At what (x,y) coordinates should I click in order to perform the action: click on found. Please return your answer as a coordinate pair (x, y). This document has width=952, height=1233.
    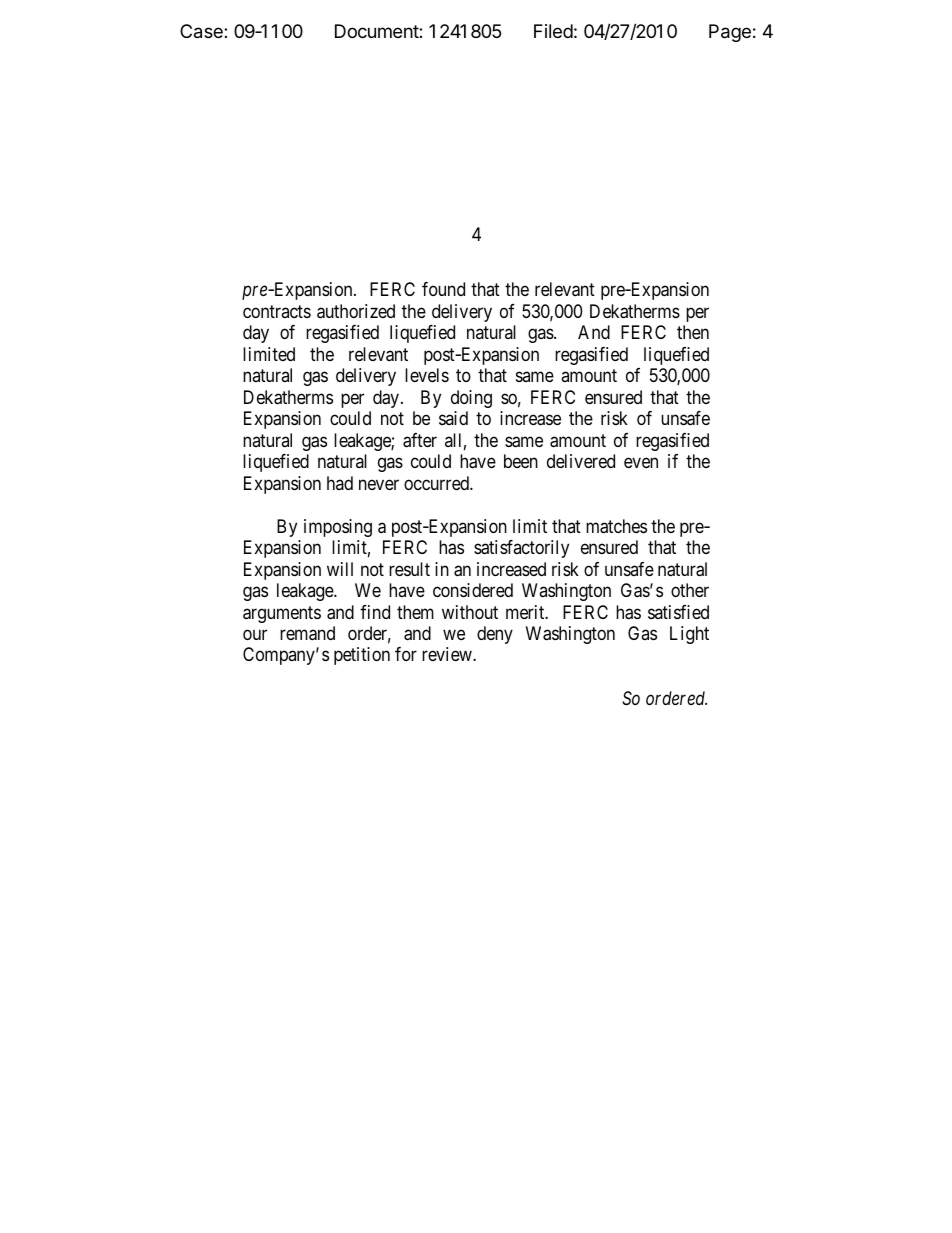
    Looking at the image, I should click on (443, 289).
